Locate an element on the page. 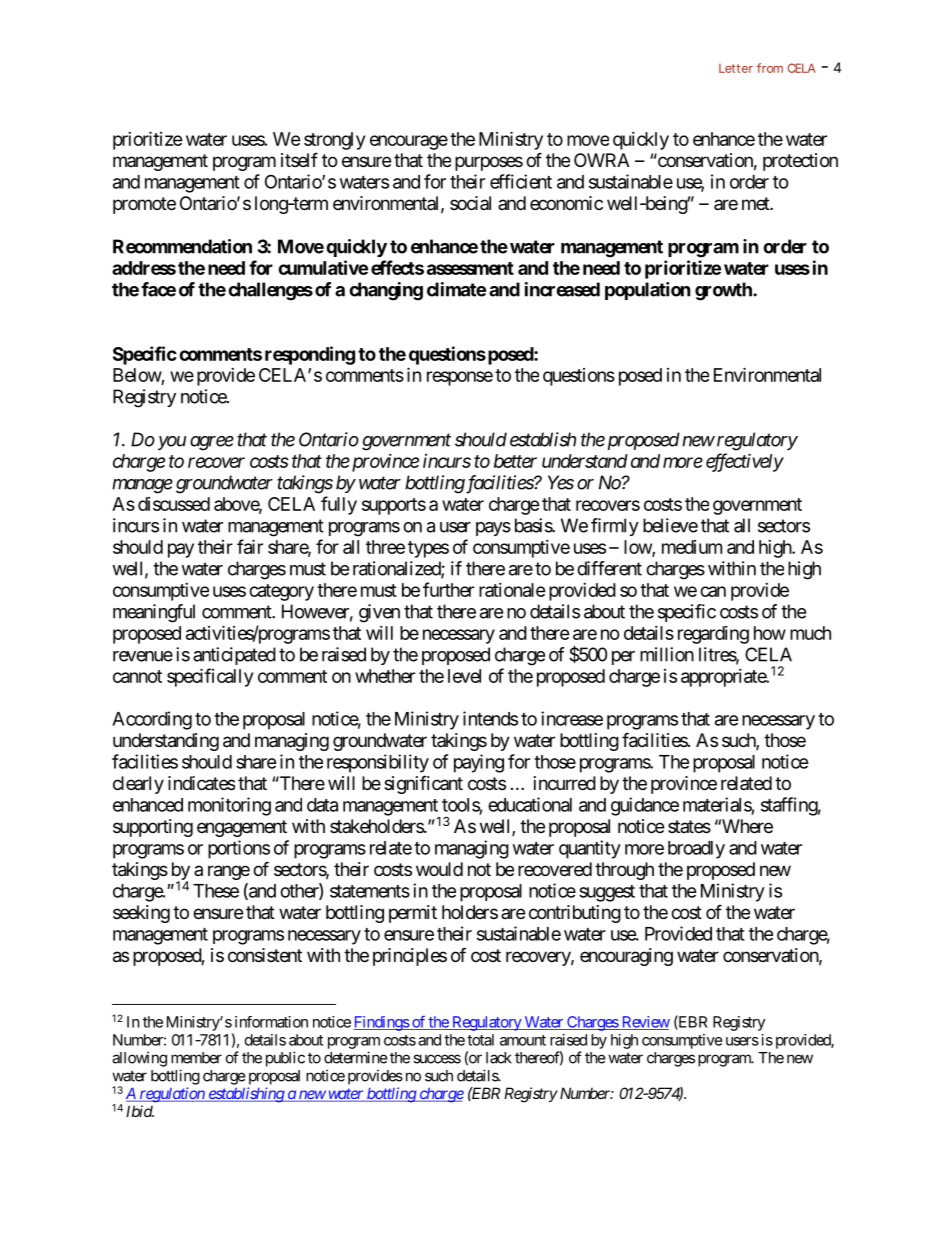 The width and height of the page is (952, 1233). category is located at coordinates (281, 592).
